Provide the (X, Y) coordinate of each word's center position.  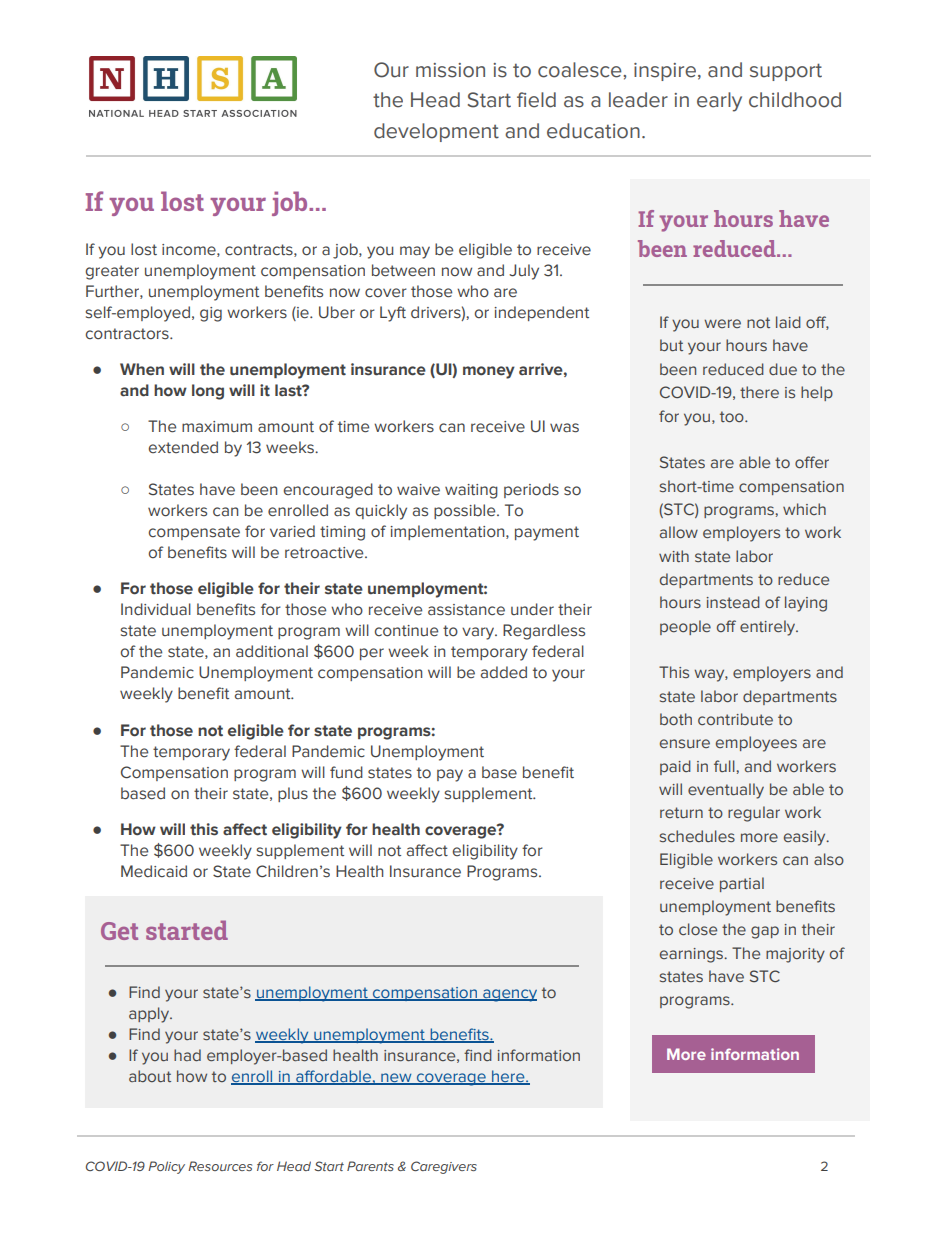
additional (272, 651)
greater (112, 272)
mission (450, 70)
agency (509, 995)
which (804, 509)
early (719, 102)
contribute (735, 719)
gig (211, 314)
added (504, 672)
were (722, 323)
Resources (220, 1166)
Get (119, 931)
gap (765, 932)
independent (541, 313)
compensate (194, 533)
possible (466, 511)
